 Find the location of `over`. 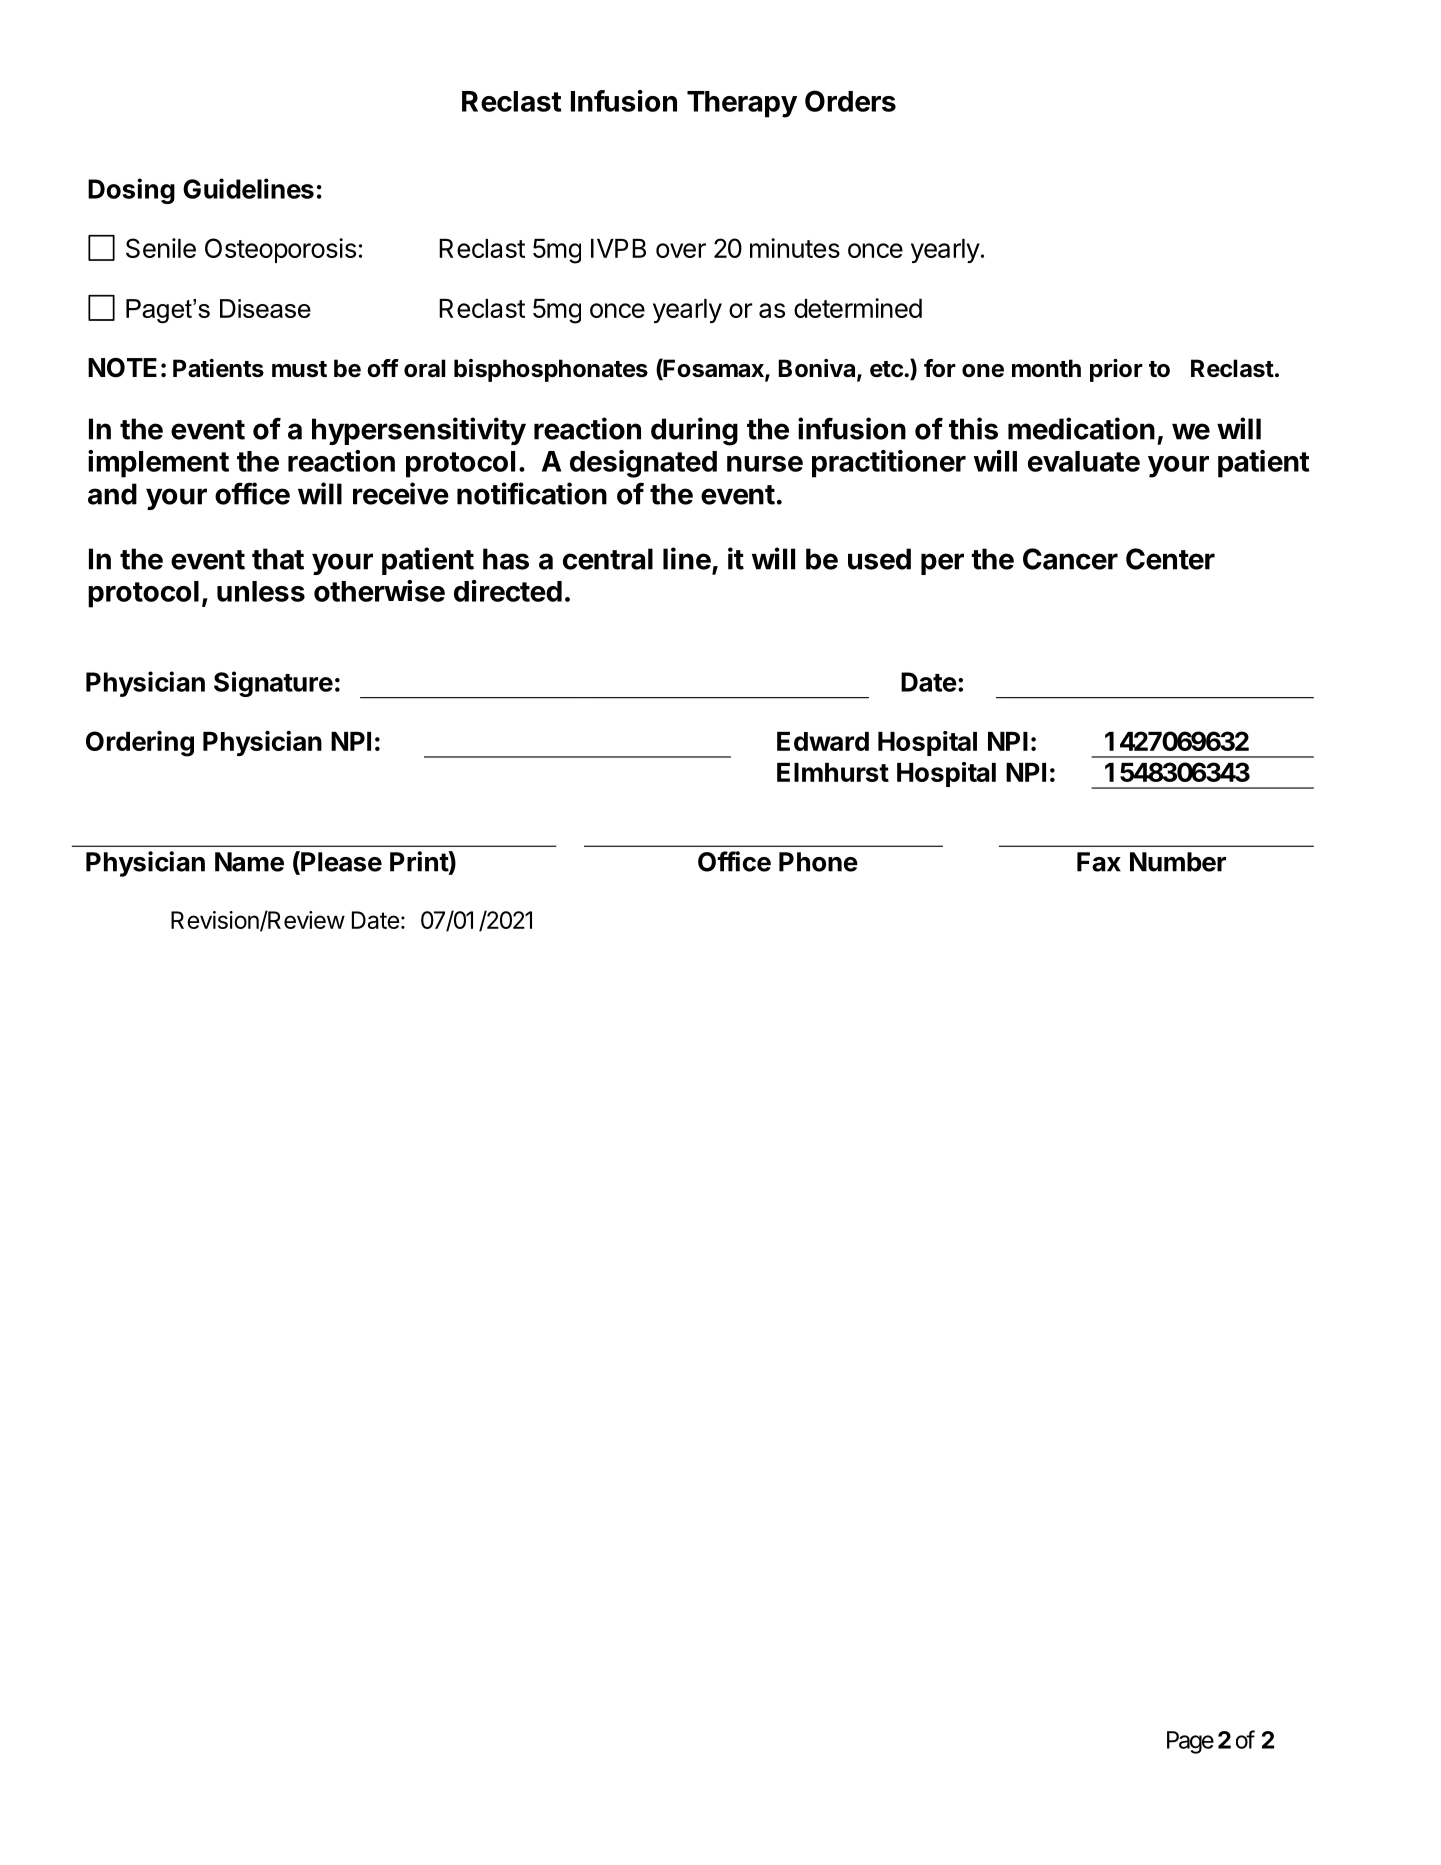

over is located at coordinates (681, 250).
